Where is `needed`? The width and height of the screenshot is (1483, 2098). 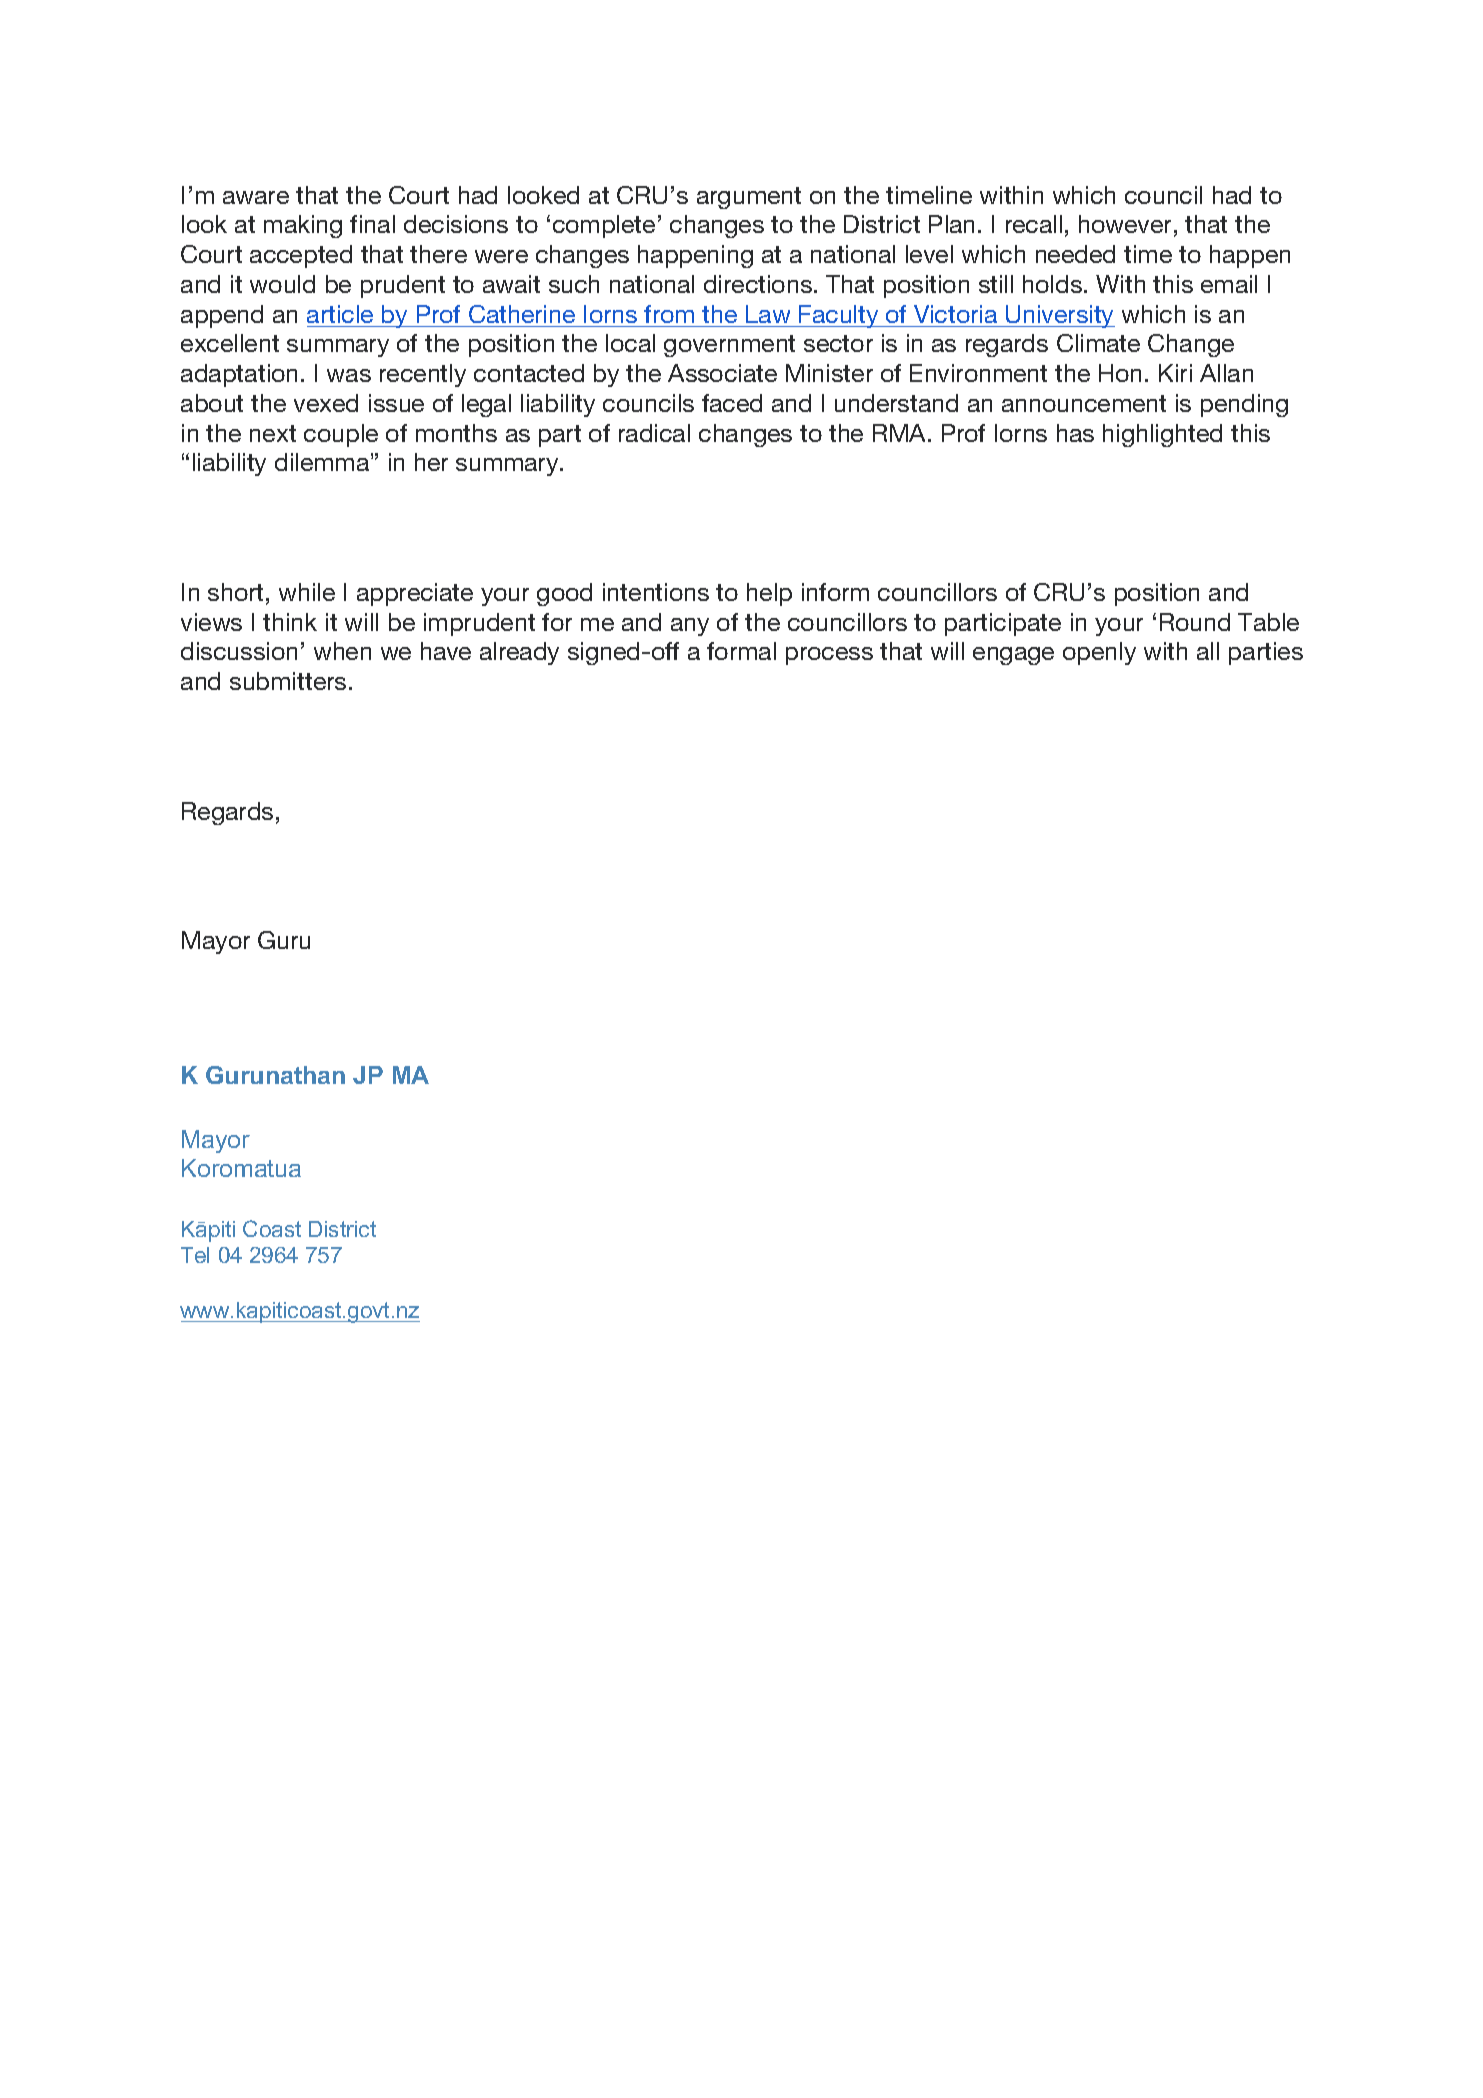 needed is located at coordinates (1075, 254).
